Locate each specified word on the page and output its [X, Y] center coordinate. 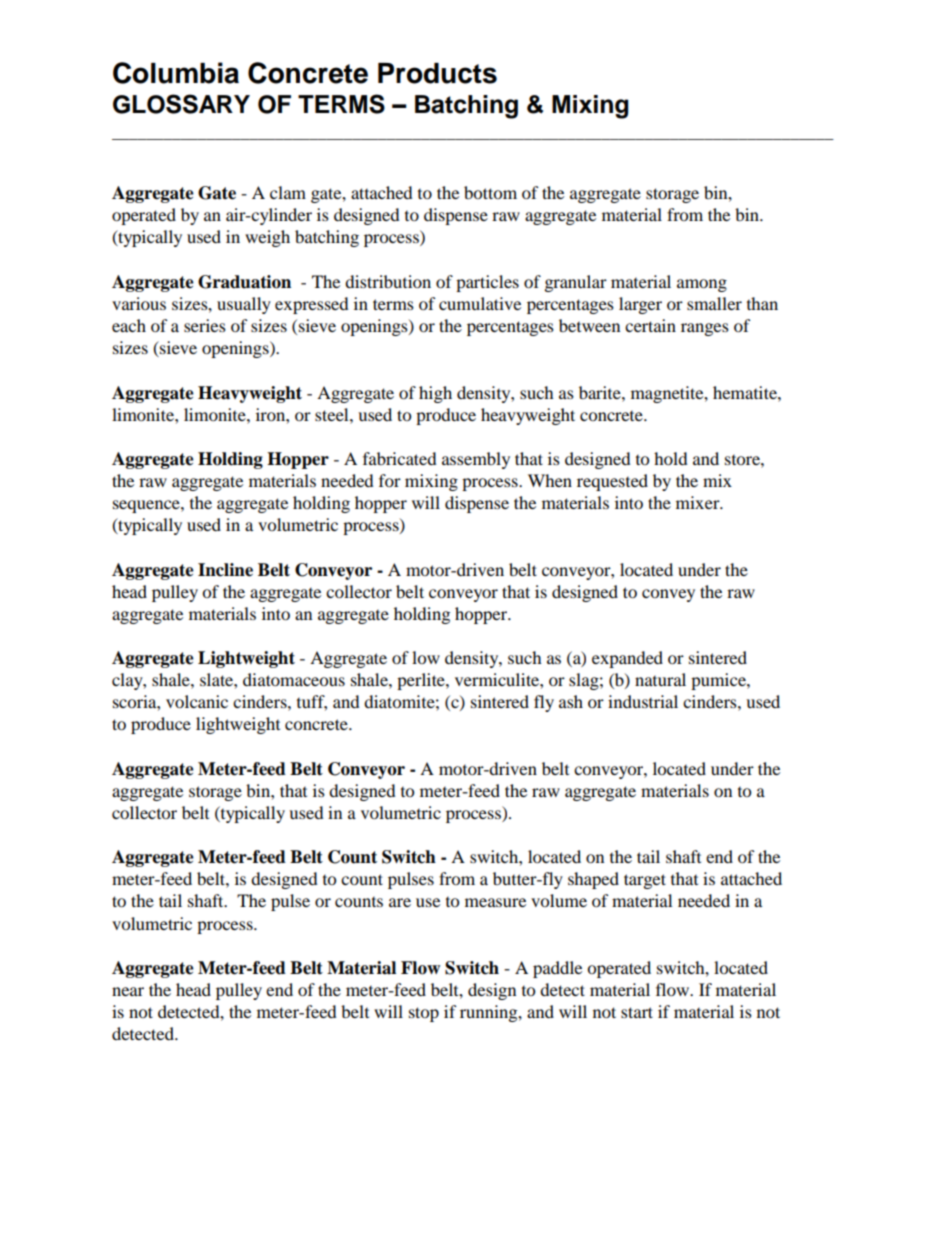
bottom [490, 192]
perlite [422, 681]
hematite [746, 392]
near [128, 991]
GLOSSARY [181, 104]
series [205, 325]
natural [660, 679]
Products [437, 73]
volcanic [197, 701]
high [435, 394]
